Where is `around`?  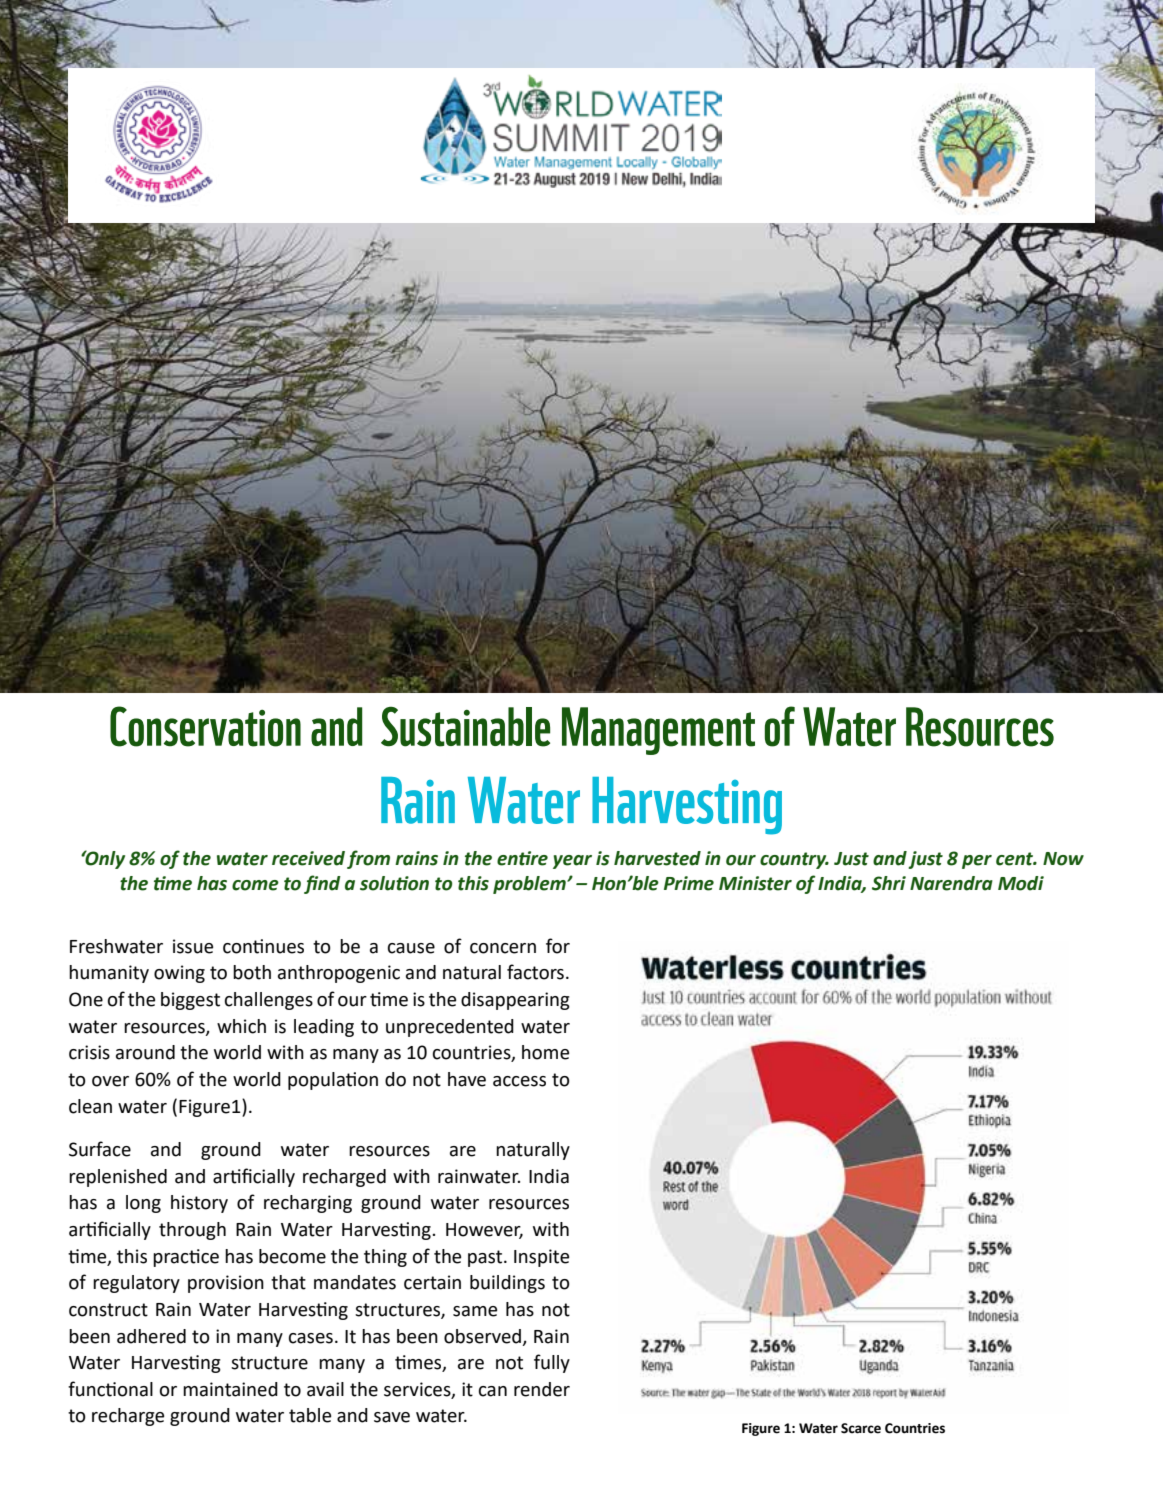 around is located at coordinates (145, 1052).
